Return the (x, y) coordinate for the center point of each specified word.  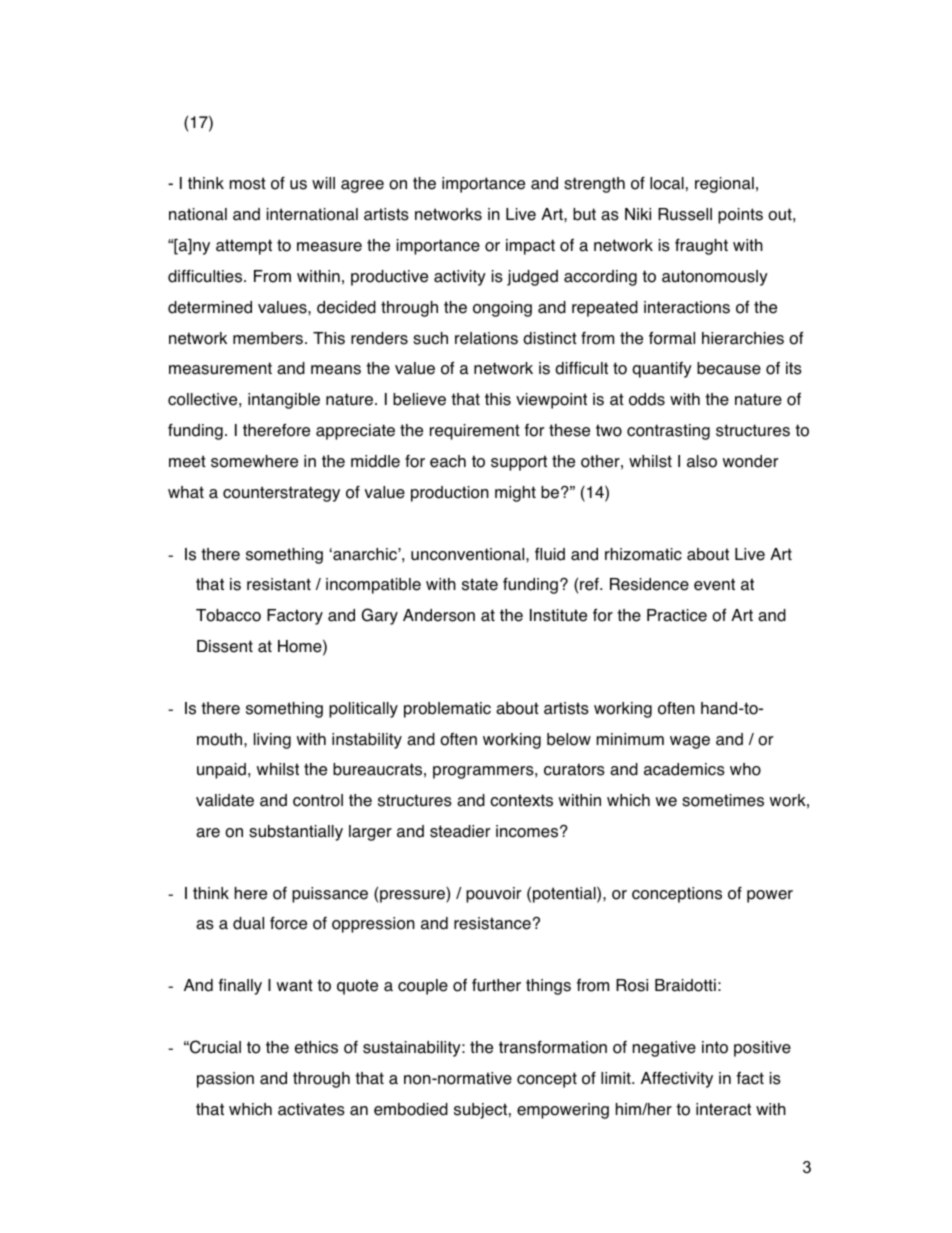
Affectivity (677, 1079)
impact (530, 247)
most (248, 183)
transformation (553, 1047)
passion (225, 1080)
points (740, 216)
